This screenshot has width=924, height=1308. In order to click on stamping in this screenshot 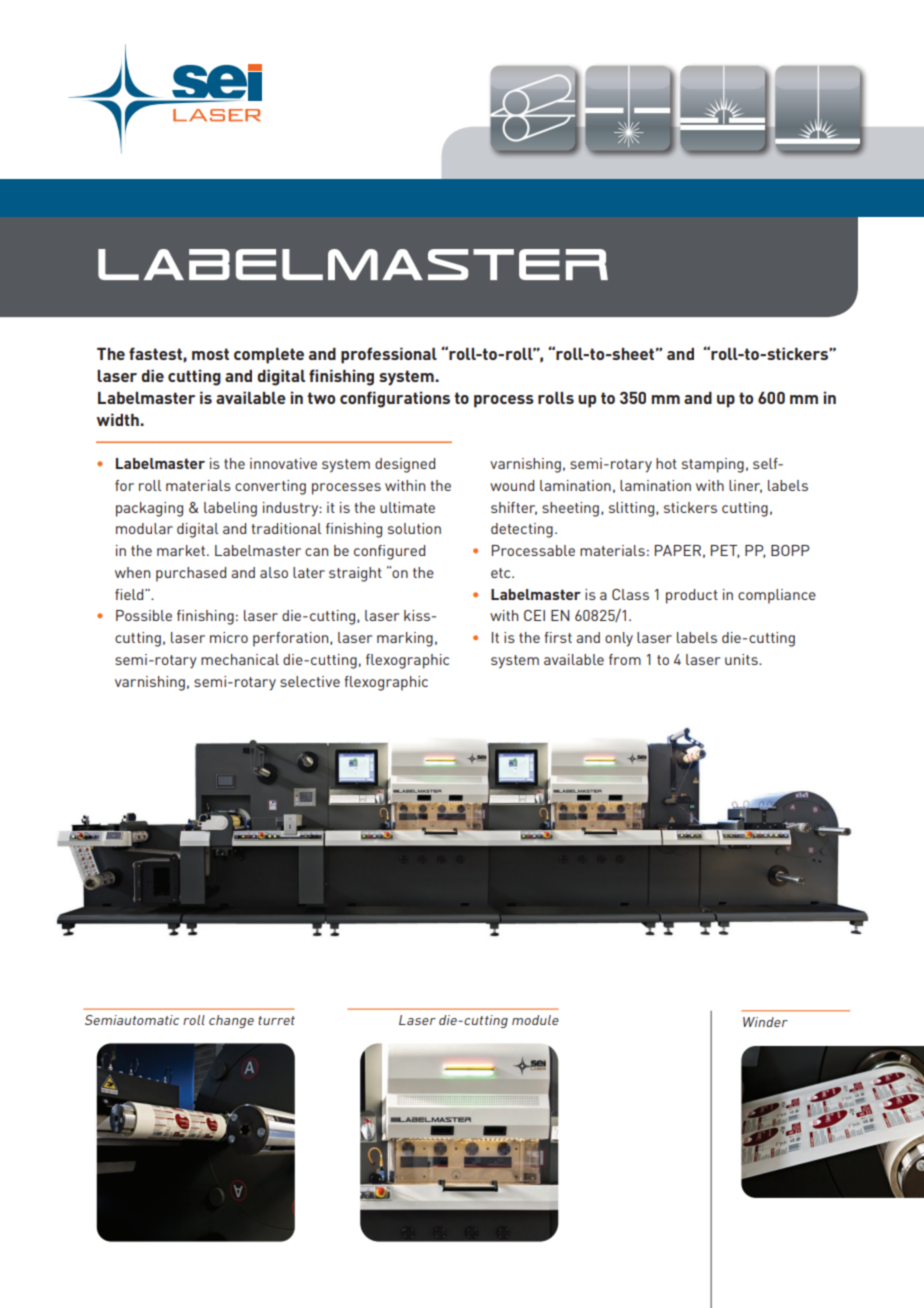, I will do `click(713, 465)`.
